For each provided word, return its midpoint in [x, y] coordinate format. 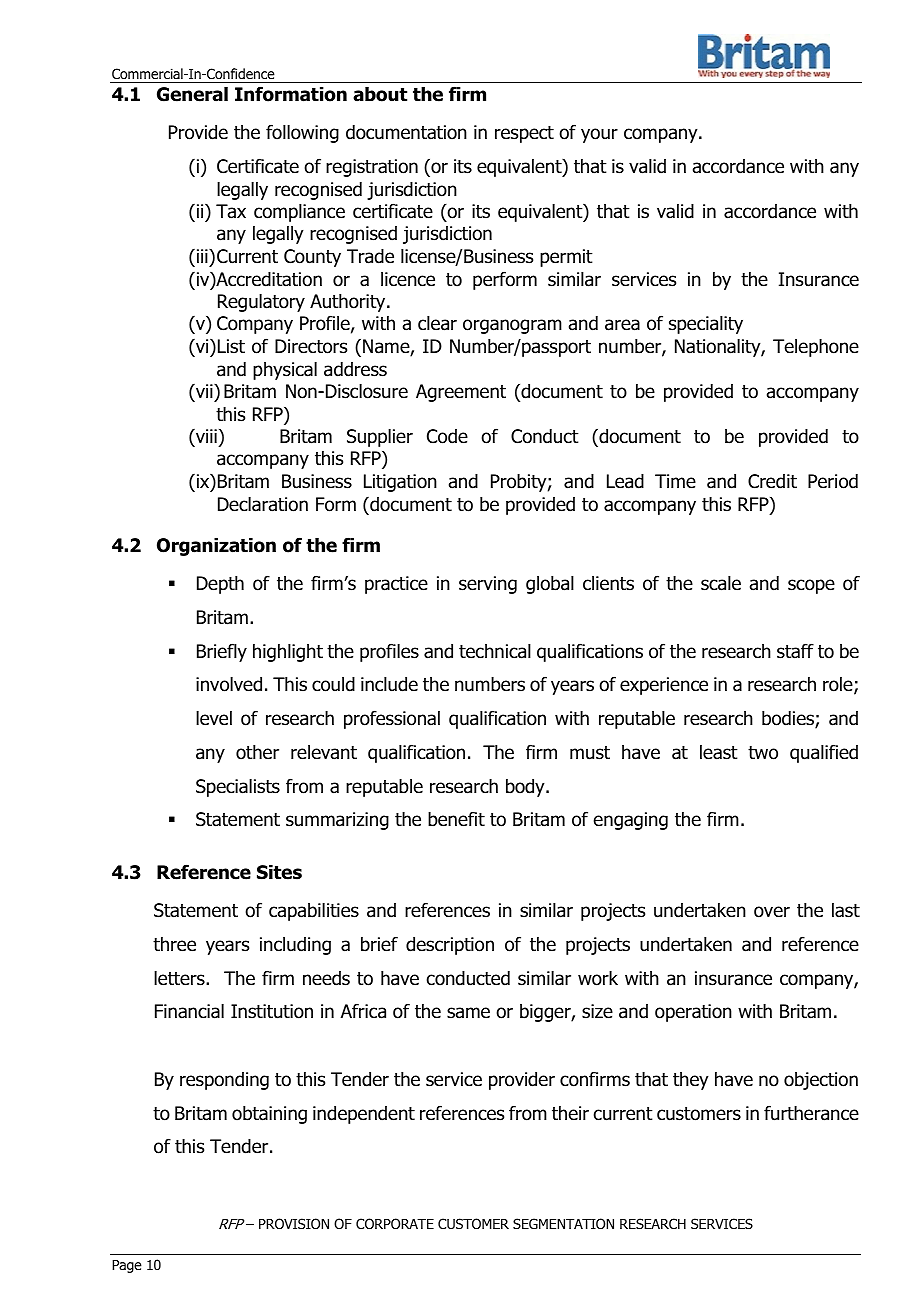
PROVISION [294, 1224]
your [599, 135]
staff [795, 651]
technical [495, 651]
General [192, 94]
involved [229, 684]
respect [524, 134]
